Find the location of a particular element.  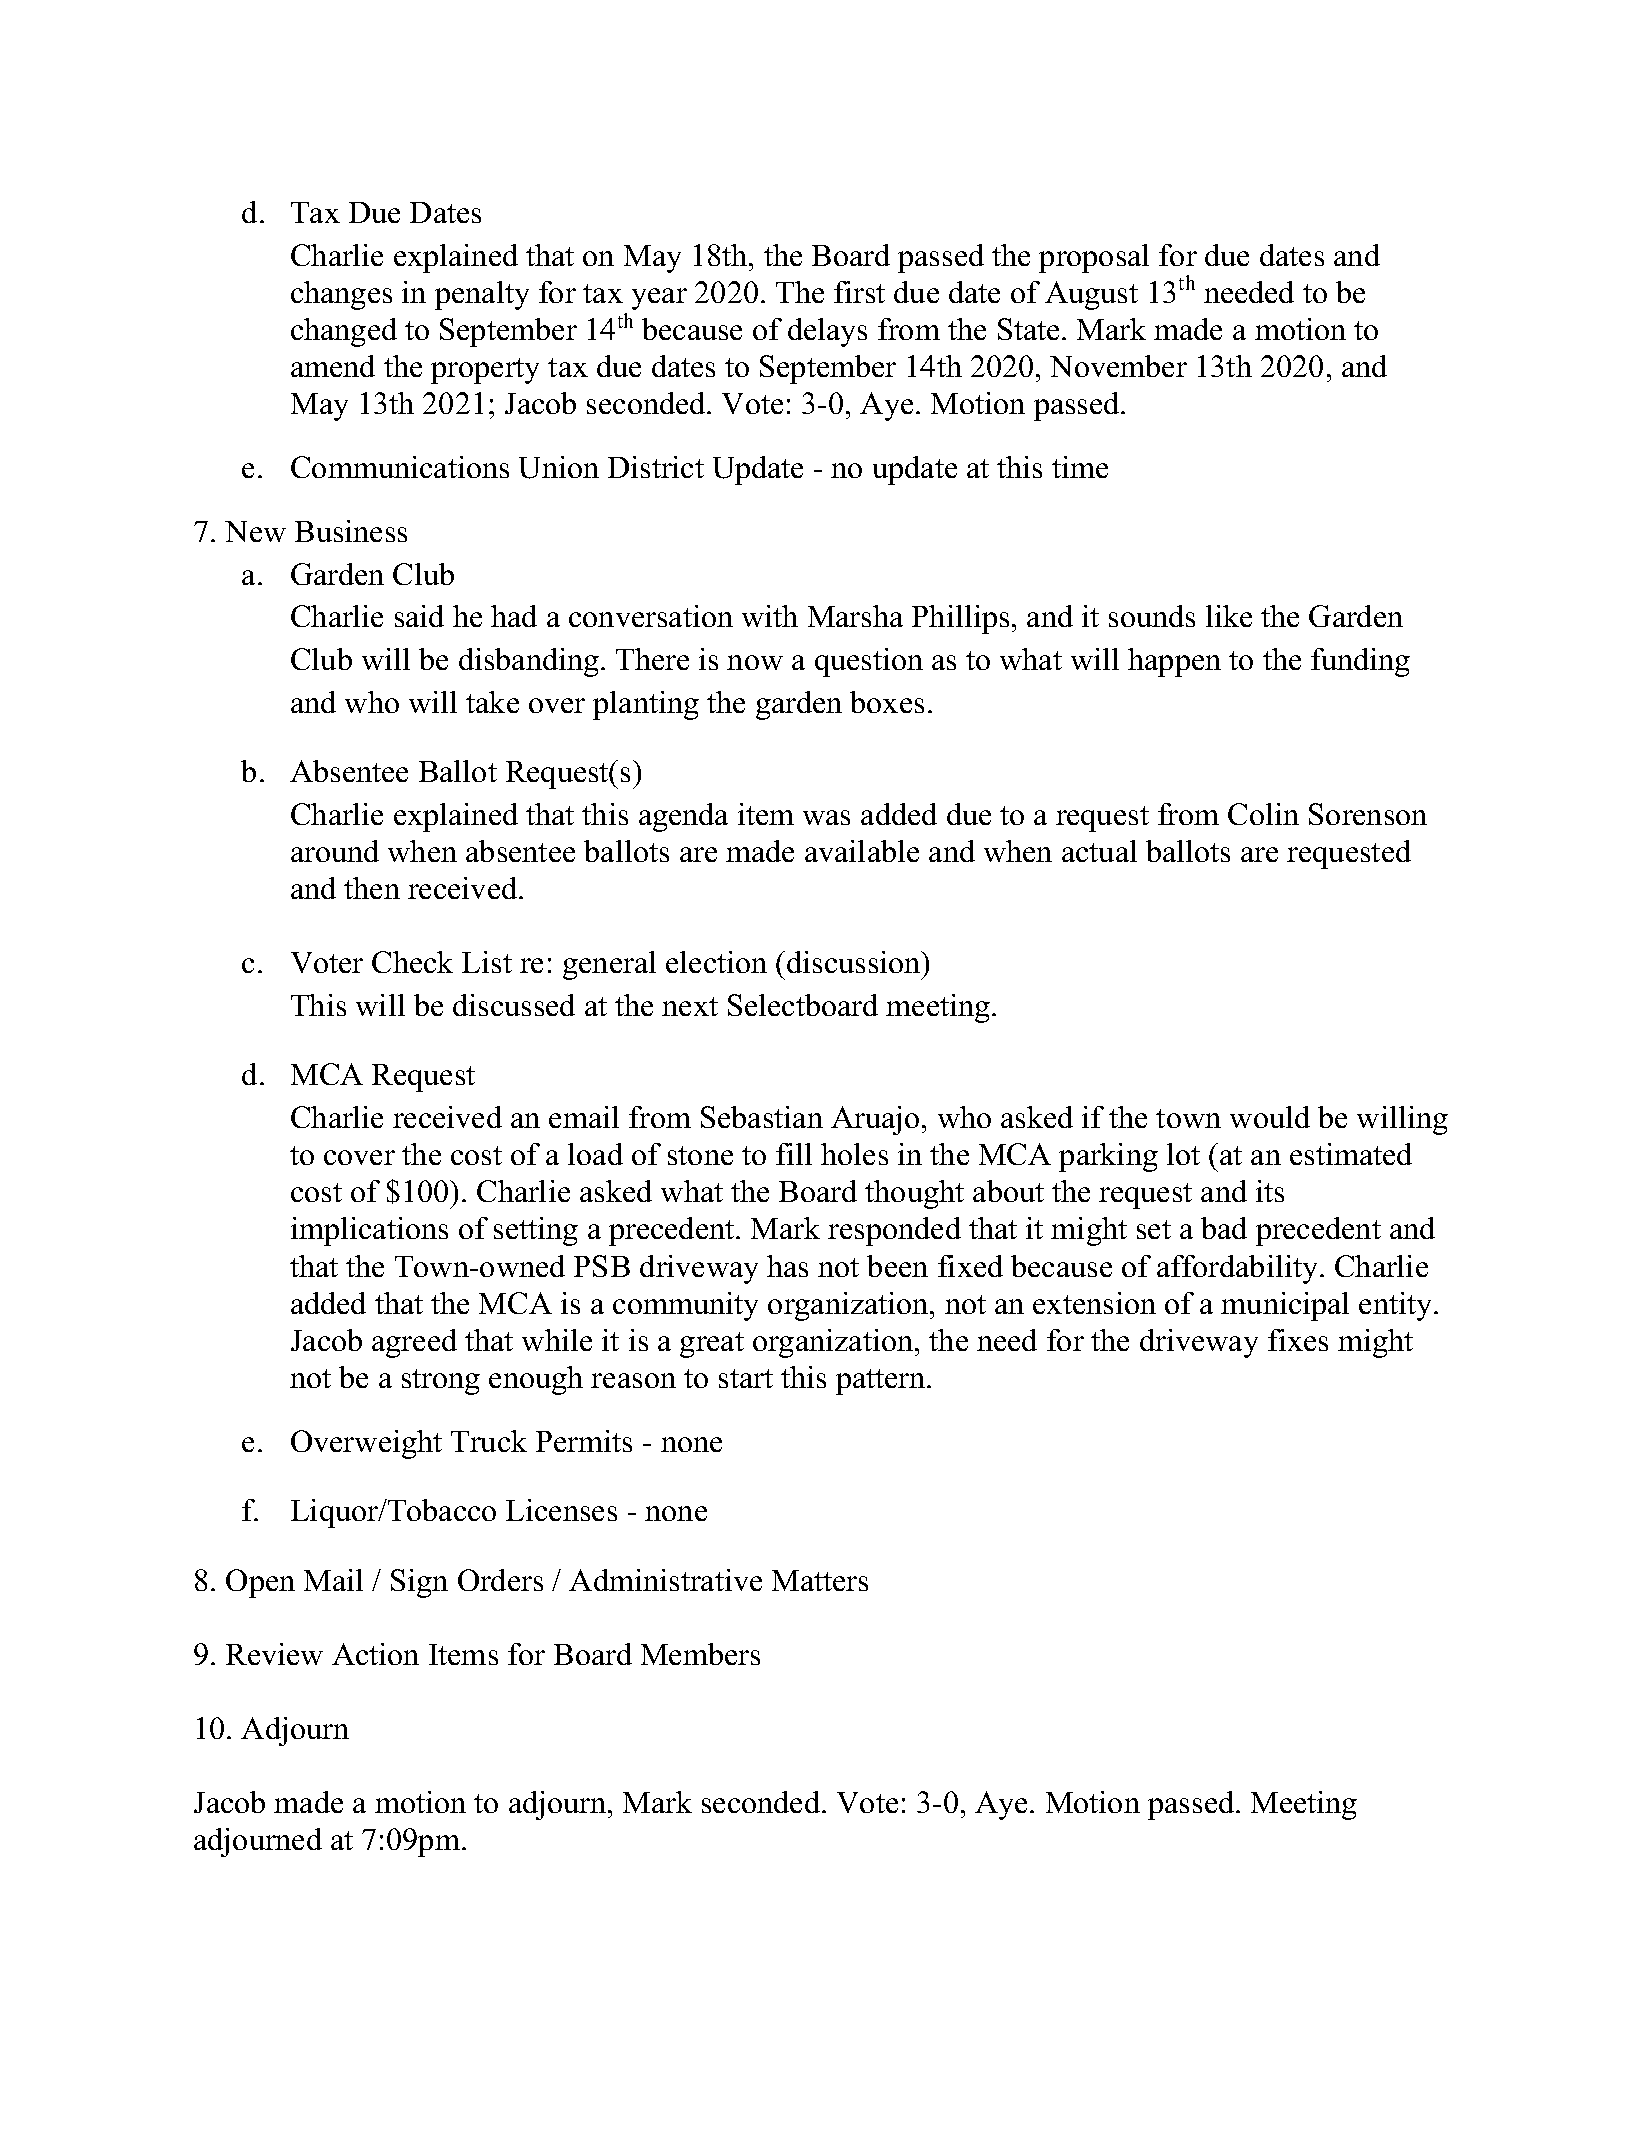

like is located at coordinates (1229, 616).
